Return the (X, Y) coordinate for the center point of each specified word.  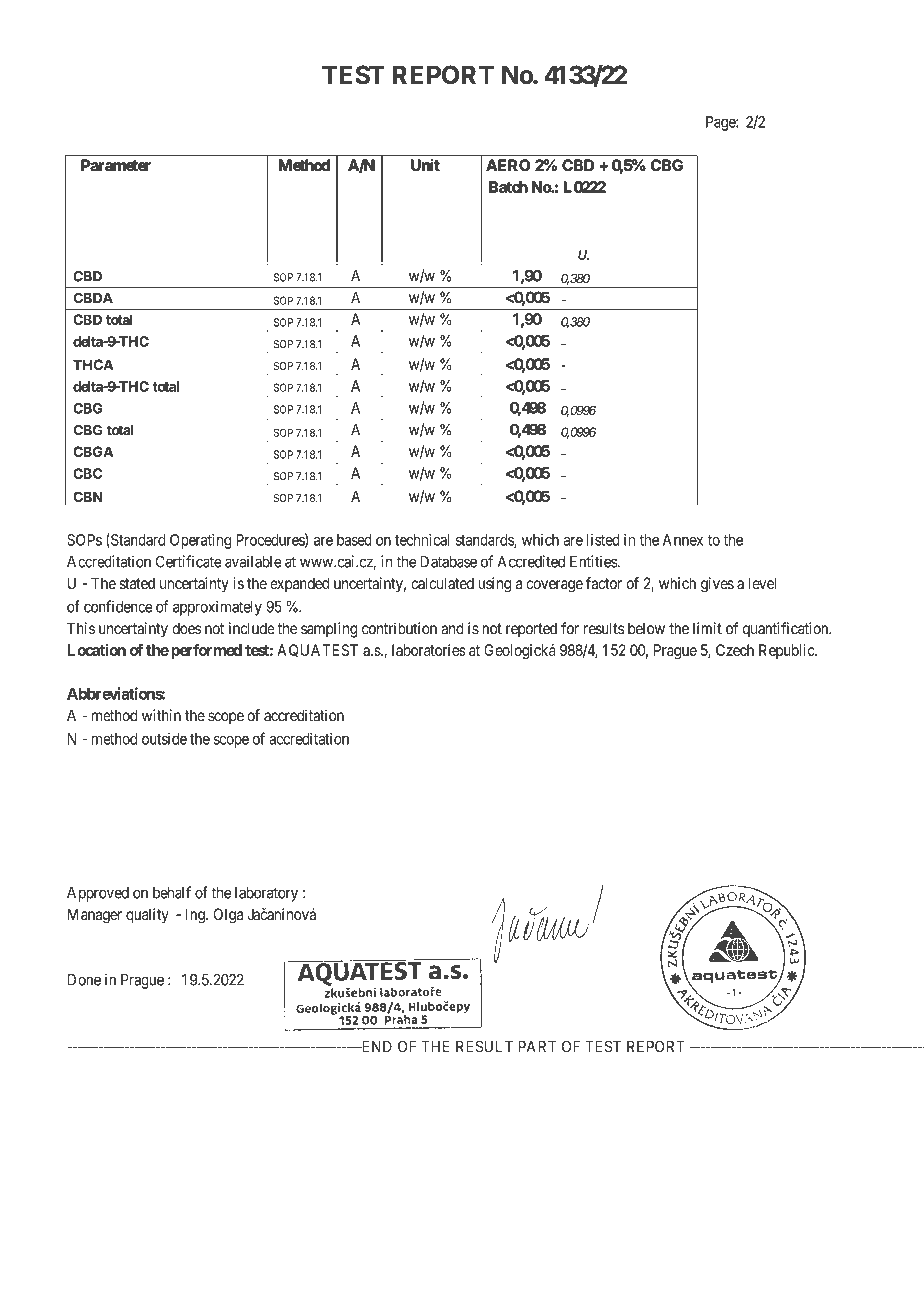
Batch (508, 187)
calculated (442, 583)
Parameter (116, 165)
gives (717, 585)
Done (84, 980)
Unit (425, 165)
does (186, 629)
